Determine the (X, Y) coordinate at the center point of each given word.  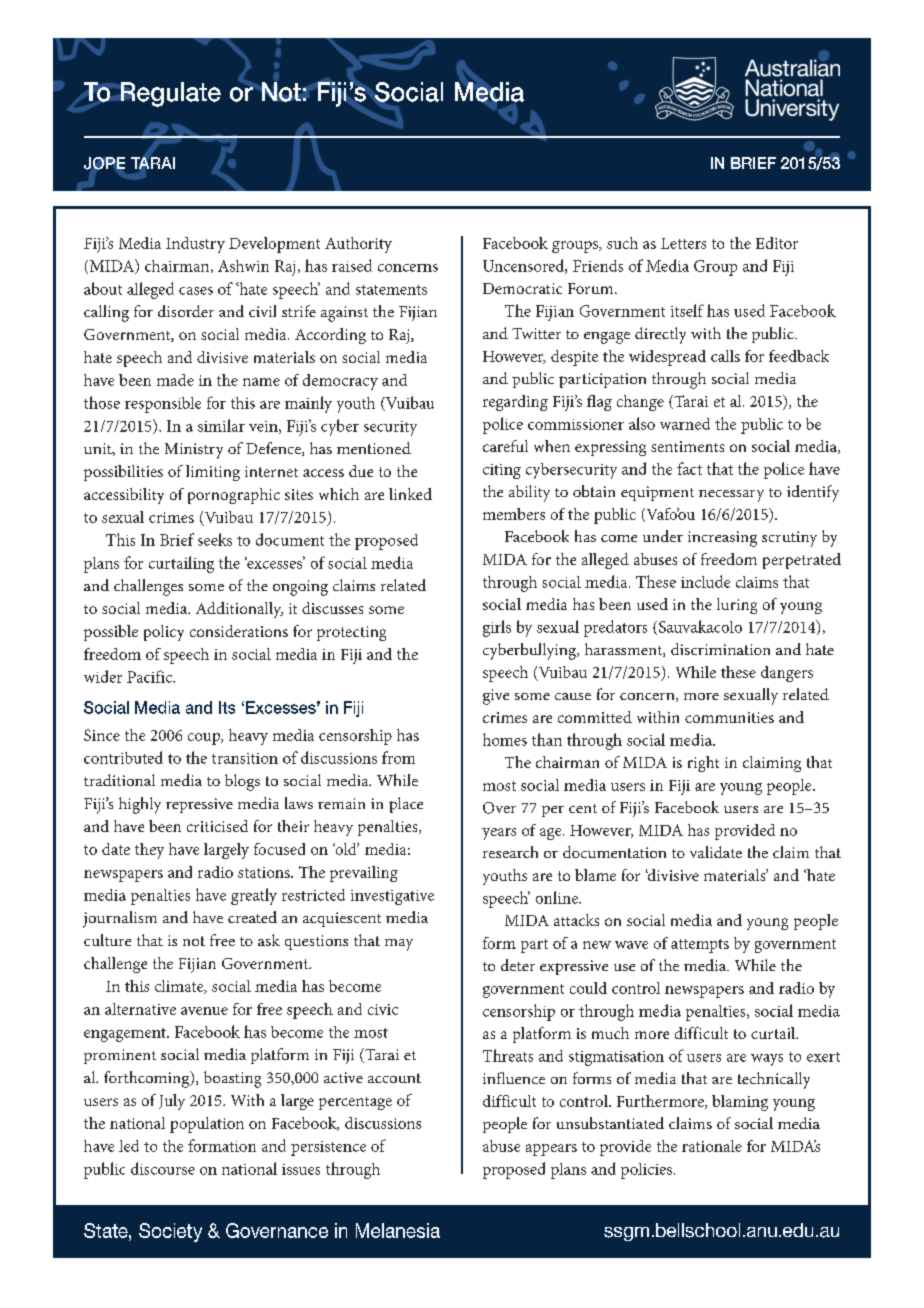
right (703, 764)
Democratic (522, 288)
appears (551, 1150)
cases (196, 291)
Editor (777, 243)
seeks (215, 539)
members (514, 514)
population (207, 1125)
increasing (722, 539)
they (149, 851)
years (499, 834)
